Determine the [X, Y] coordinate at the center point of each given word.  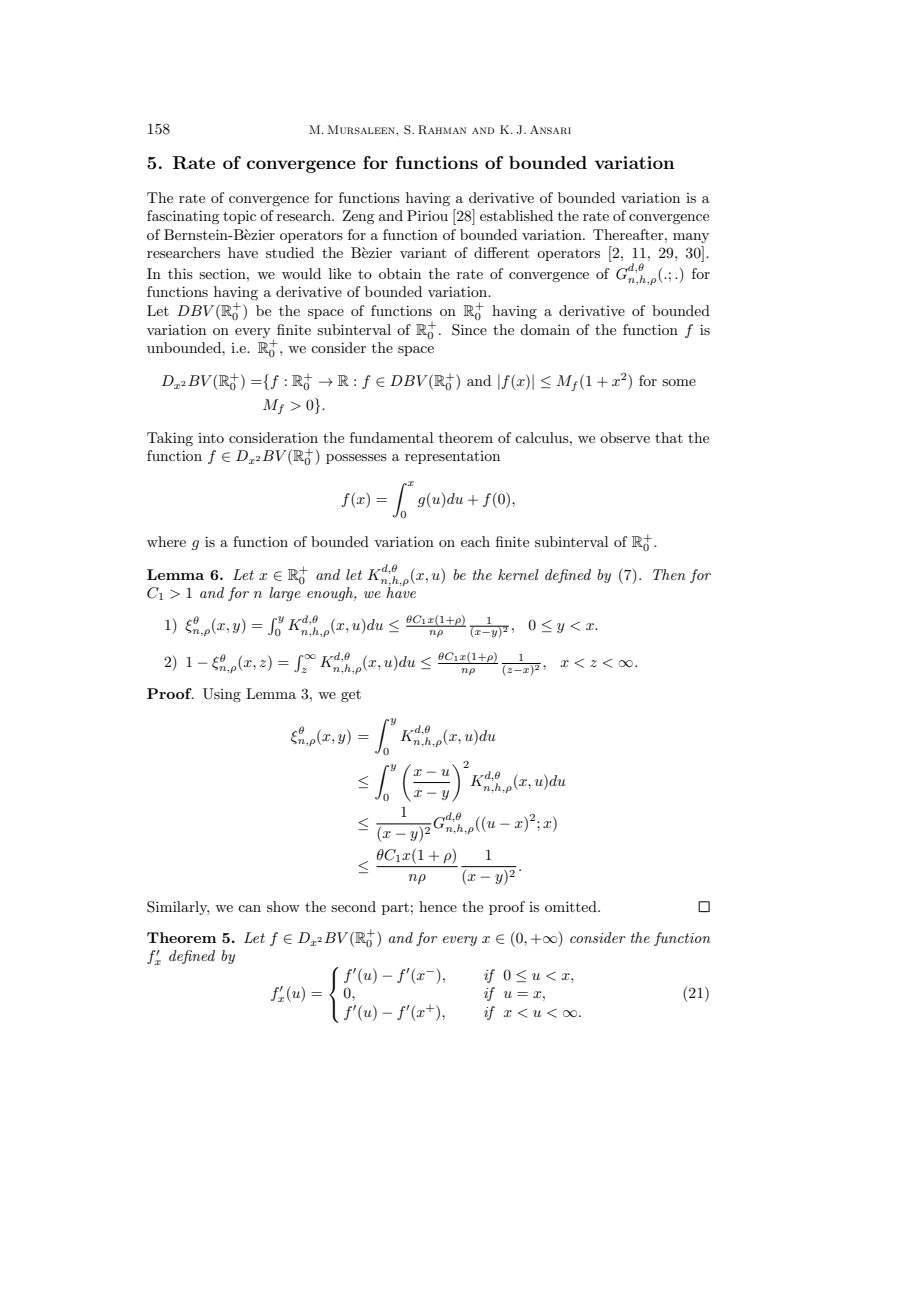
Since [469, 330]
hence [438, 906]
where [166, 541]
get [351, 696]
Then [669, 574]
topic [239, 217]
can [249, 908]
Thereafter [629, 234]
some [679, 382]
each [475, 541]
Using [222, 695]
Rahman [442, 129]
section [223, 273]
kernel [518, 574]
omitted [572, 906]
